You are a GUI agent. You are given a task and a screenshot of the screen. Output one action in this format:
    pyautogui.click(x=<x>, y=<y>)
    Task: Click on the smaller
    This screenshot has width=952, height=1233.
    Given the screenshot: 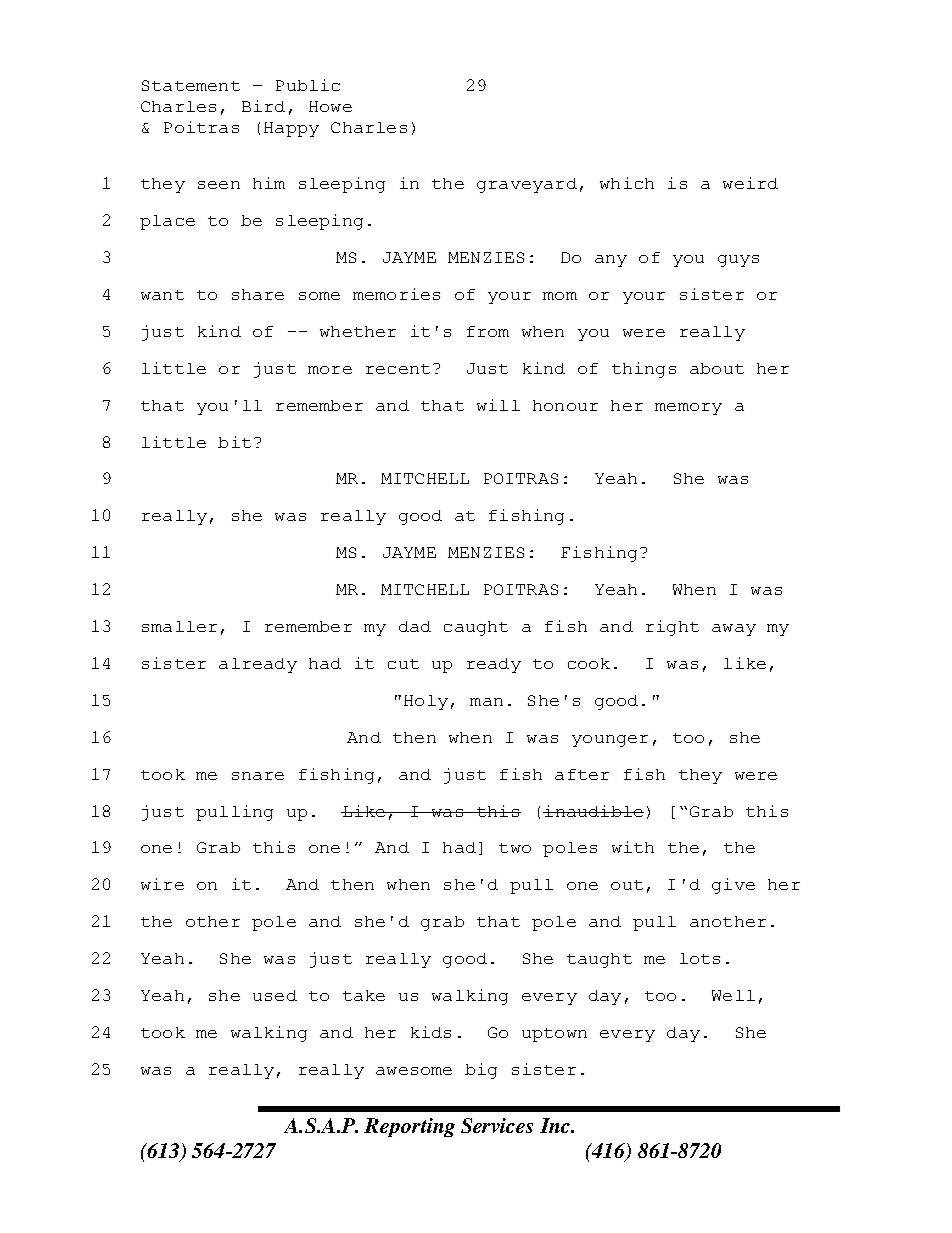 What is the action you would take?
    pyautogui.click(x=179, y=626)
